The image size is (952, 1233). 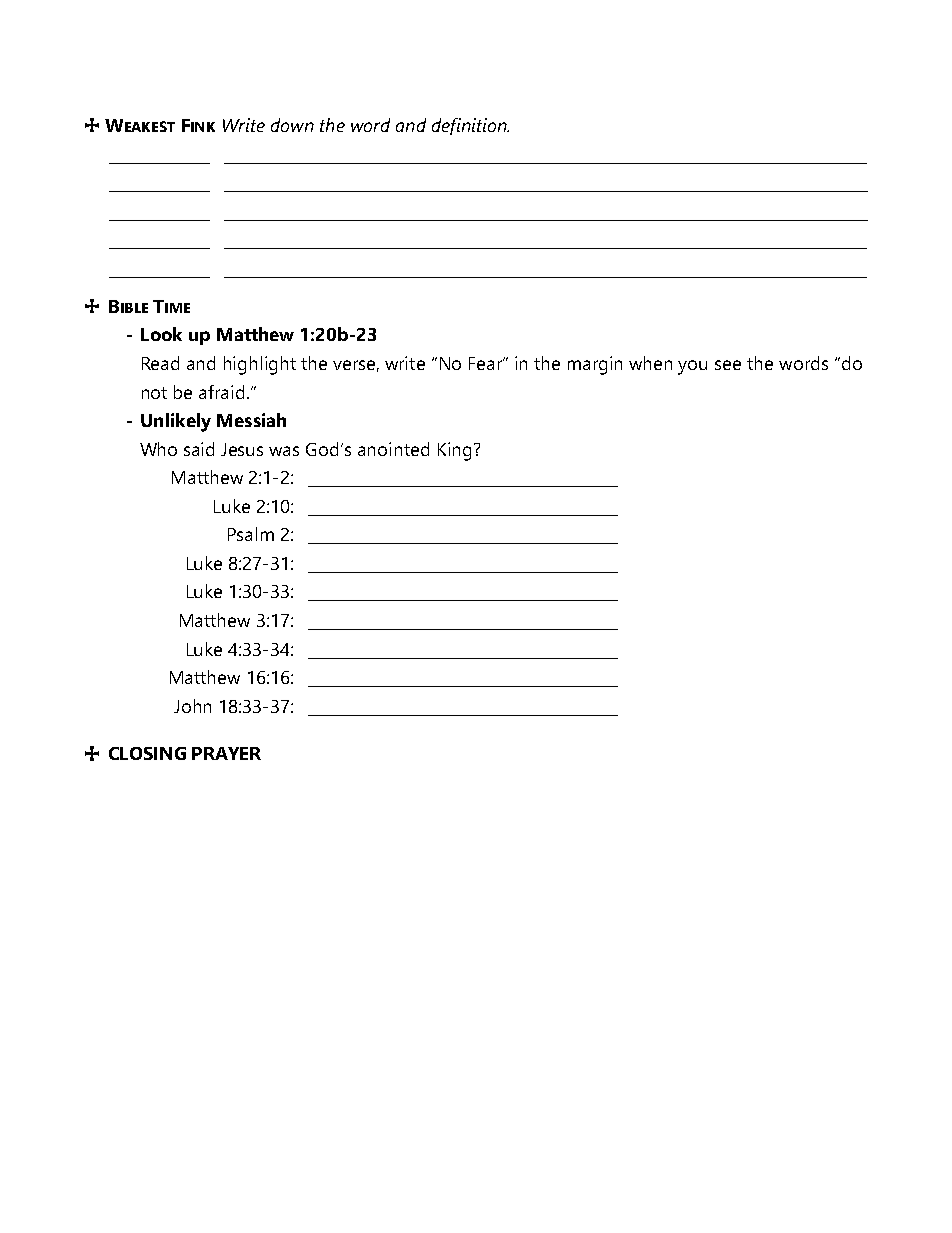 I want to click on PRAYER, so click(x=226, y=753).
